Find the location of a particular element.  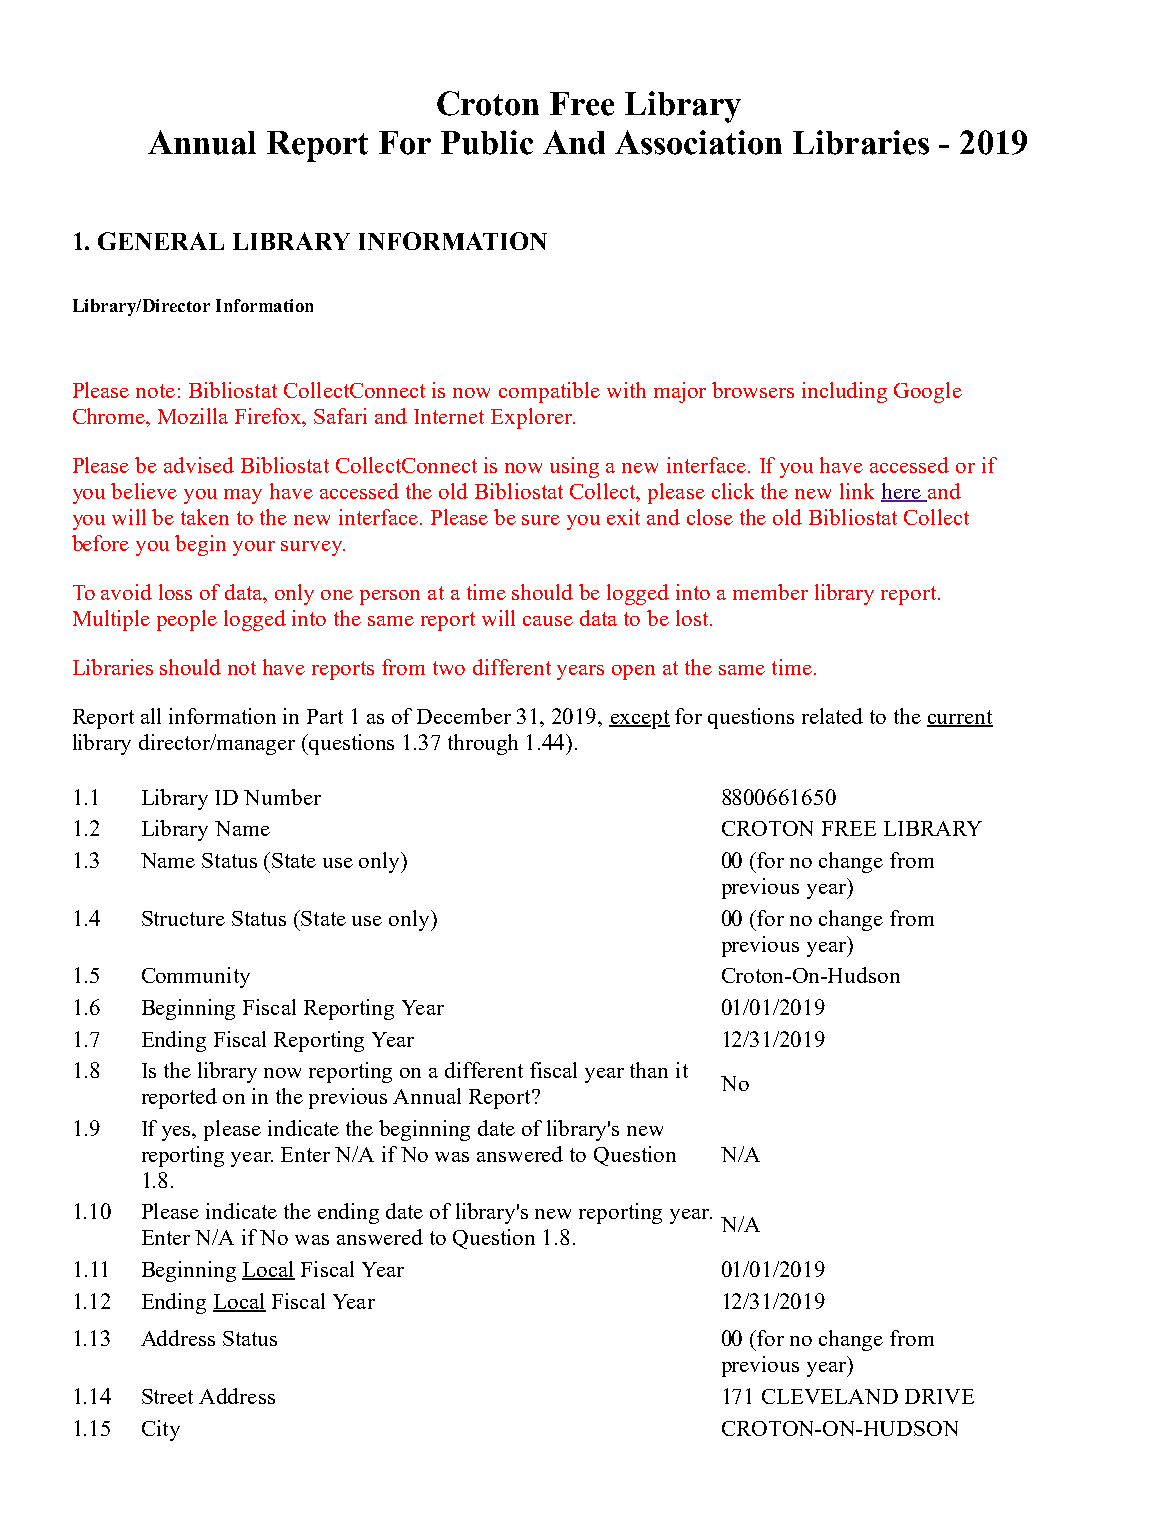

CLEVELAND is located at coordinates (830, 1396).
